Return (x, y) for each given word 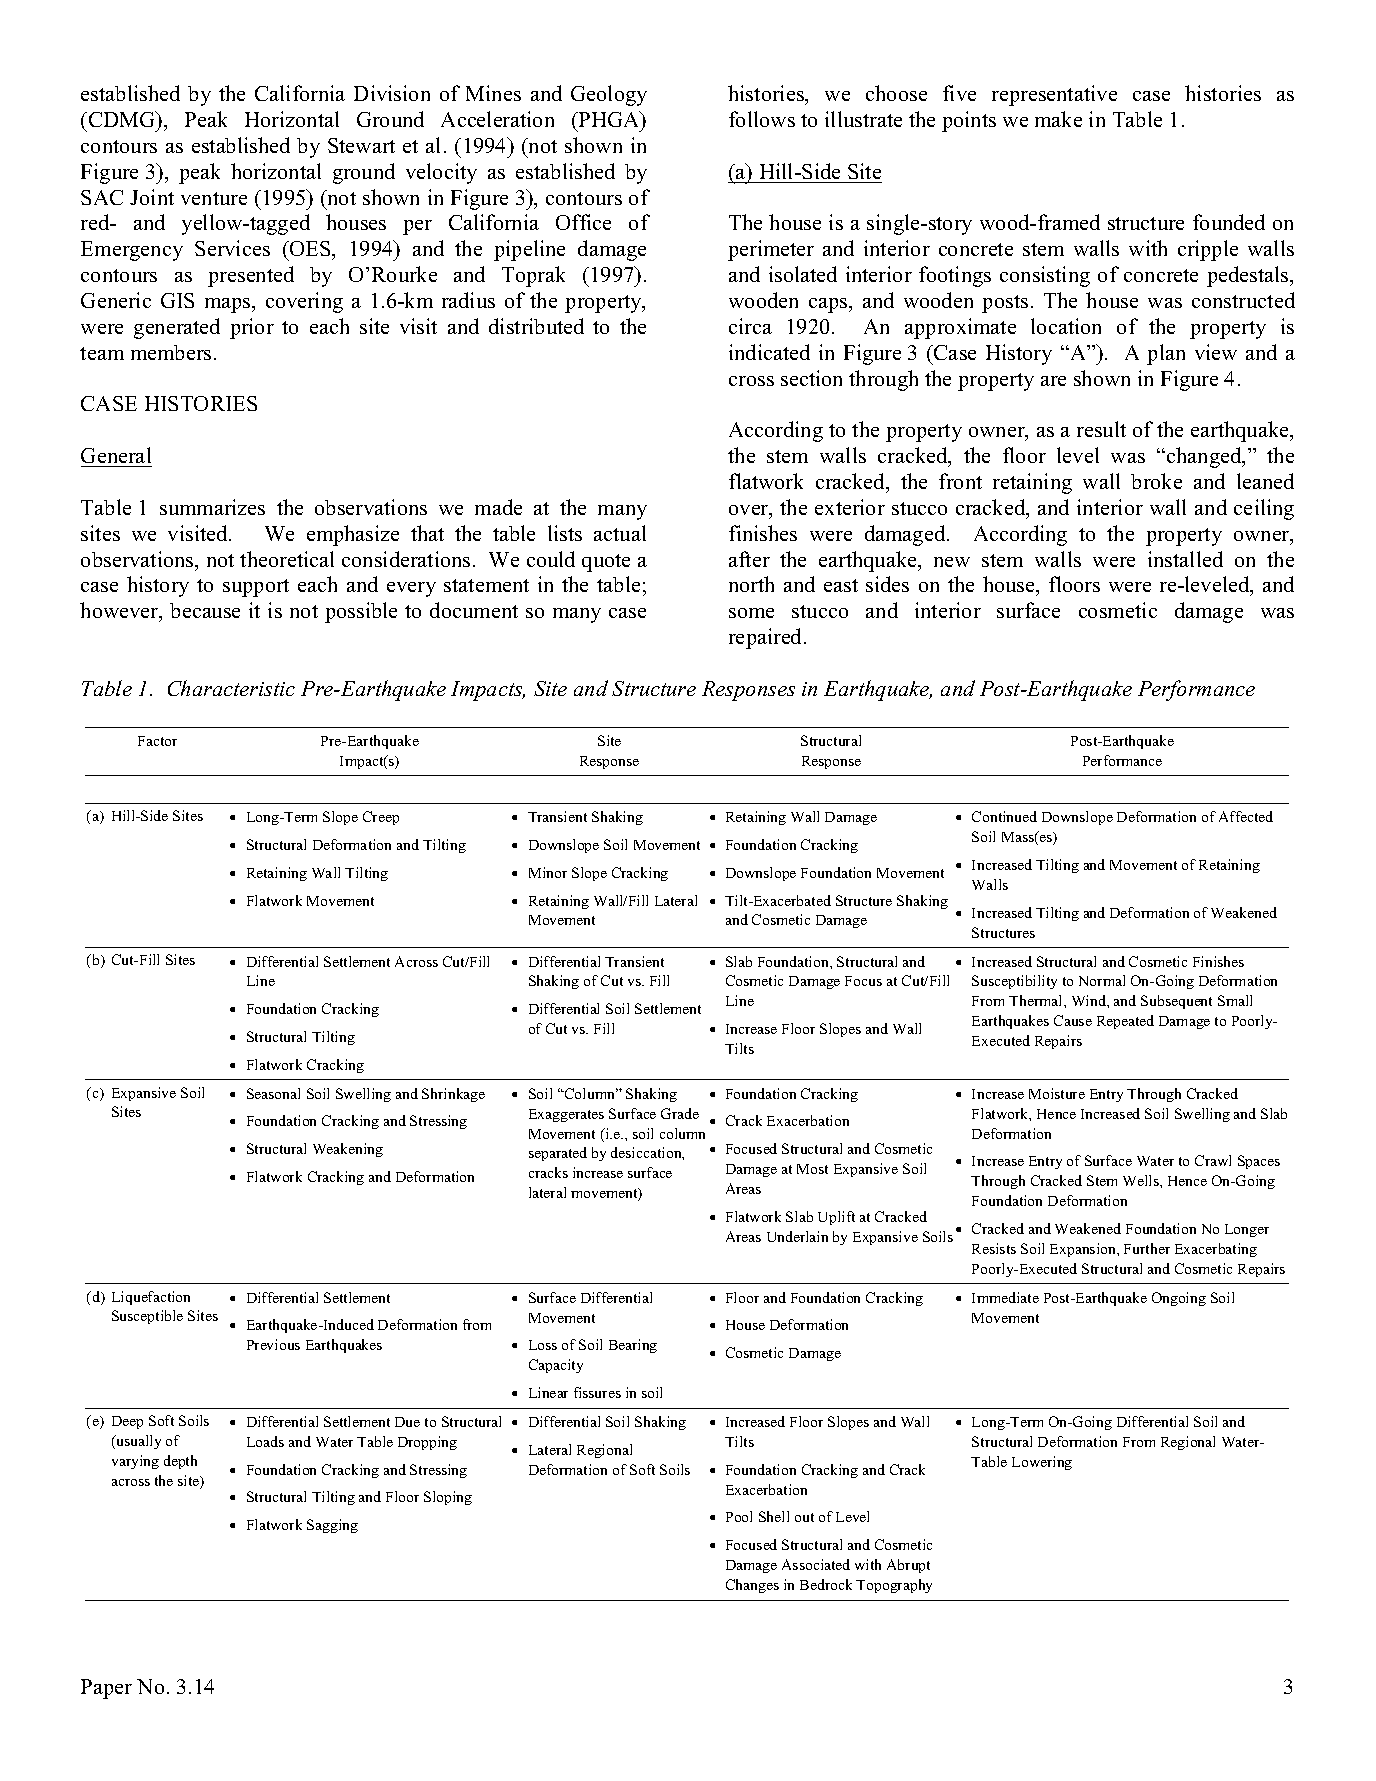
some (751, 613)
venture (214, 198)
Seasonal (273, 1093)
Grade (680, 1113)
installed (1185, 559)
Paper (106, 1689)
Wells (1142, 1180)
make (1058, 119)
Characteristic (231, 688)
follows (762, 119)
